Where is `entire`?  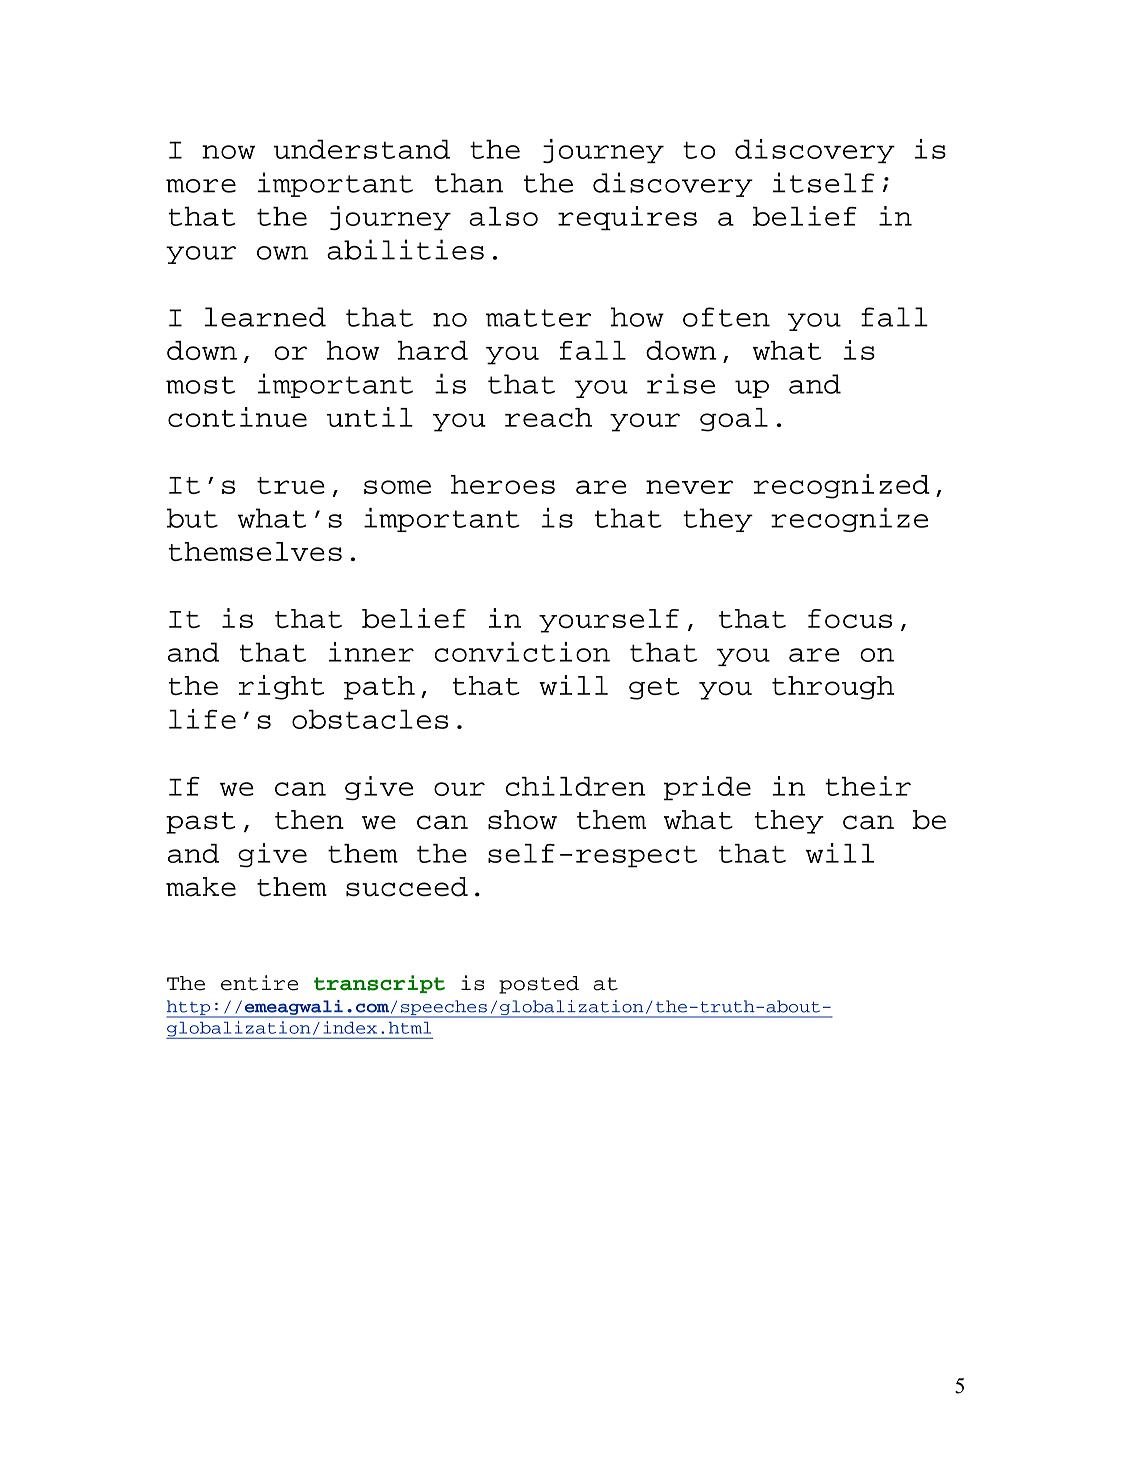
entire is located at coordinates (259, 983).
